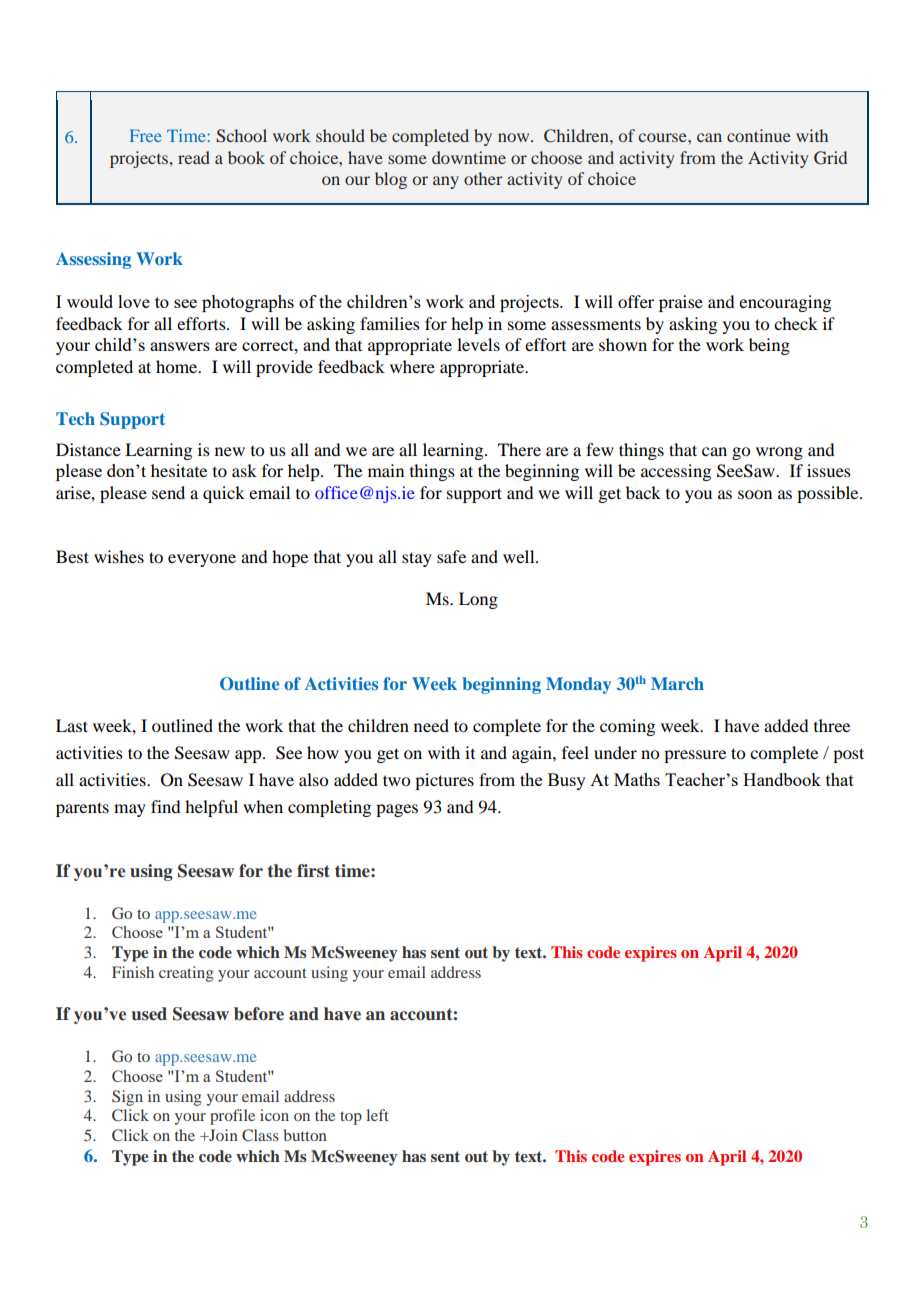 The width and height of the image is (924, 1309). Describe the element at coordinates (519, 449) in the image. I see `There` at that location.
